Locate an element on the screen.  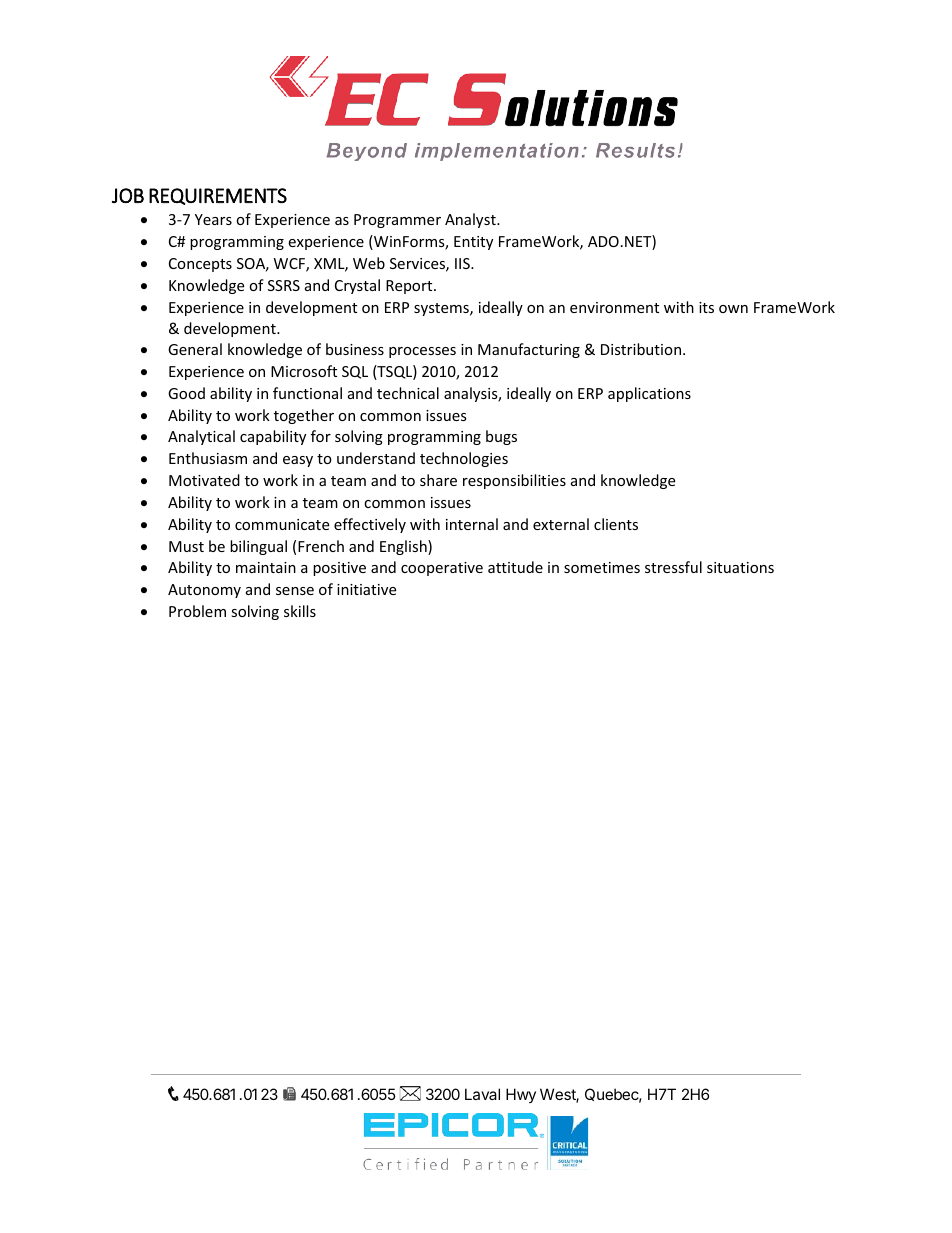
stressful is located at coordinates (673, 567).
